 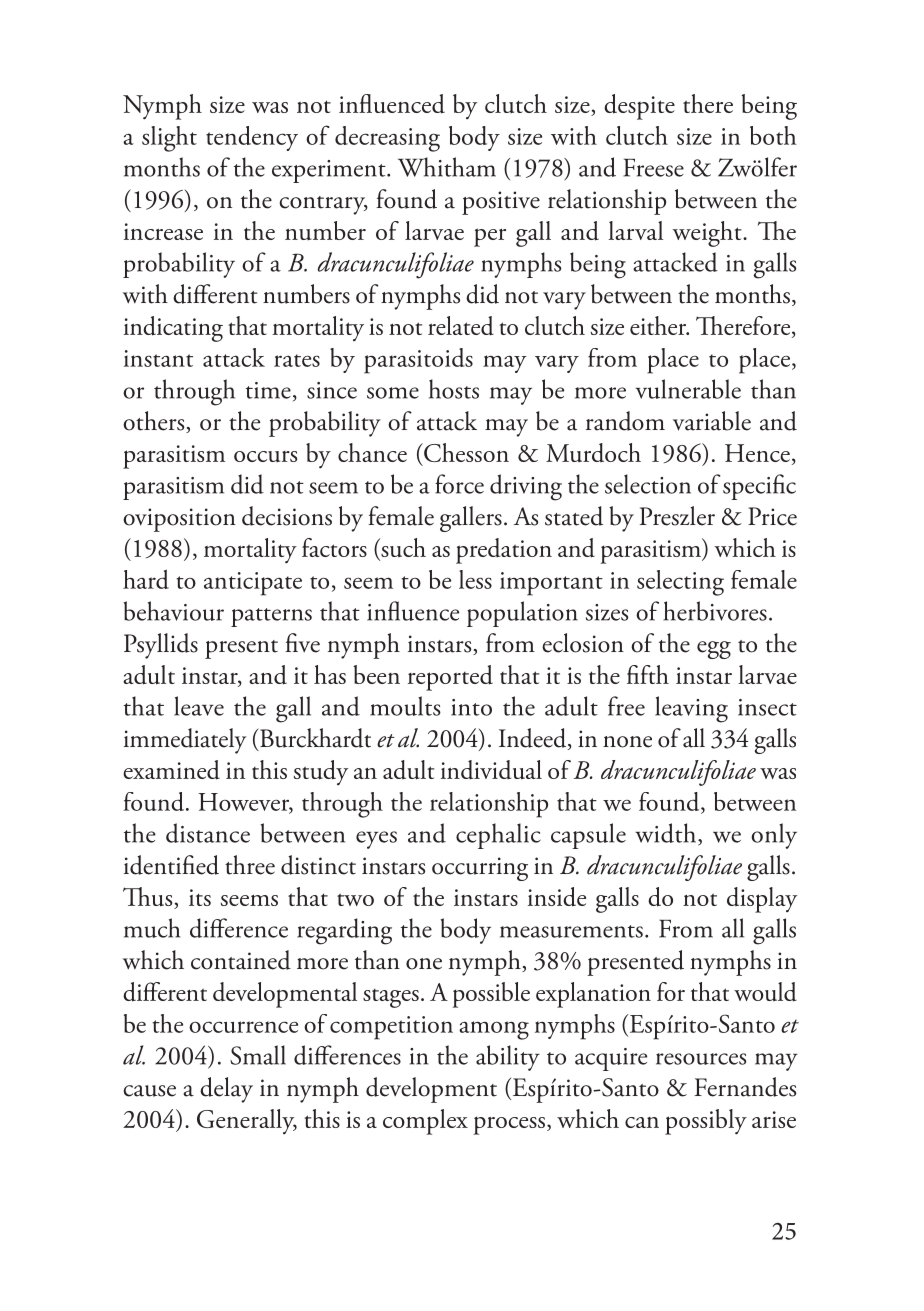 What do you see at coordinates (226, 1090) in the screenshot?
I see `delay` at bounding box center [226, 1090].
